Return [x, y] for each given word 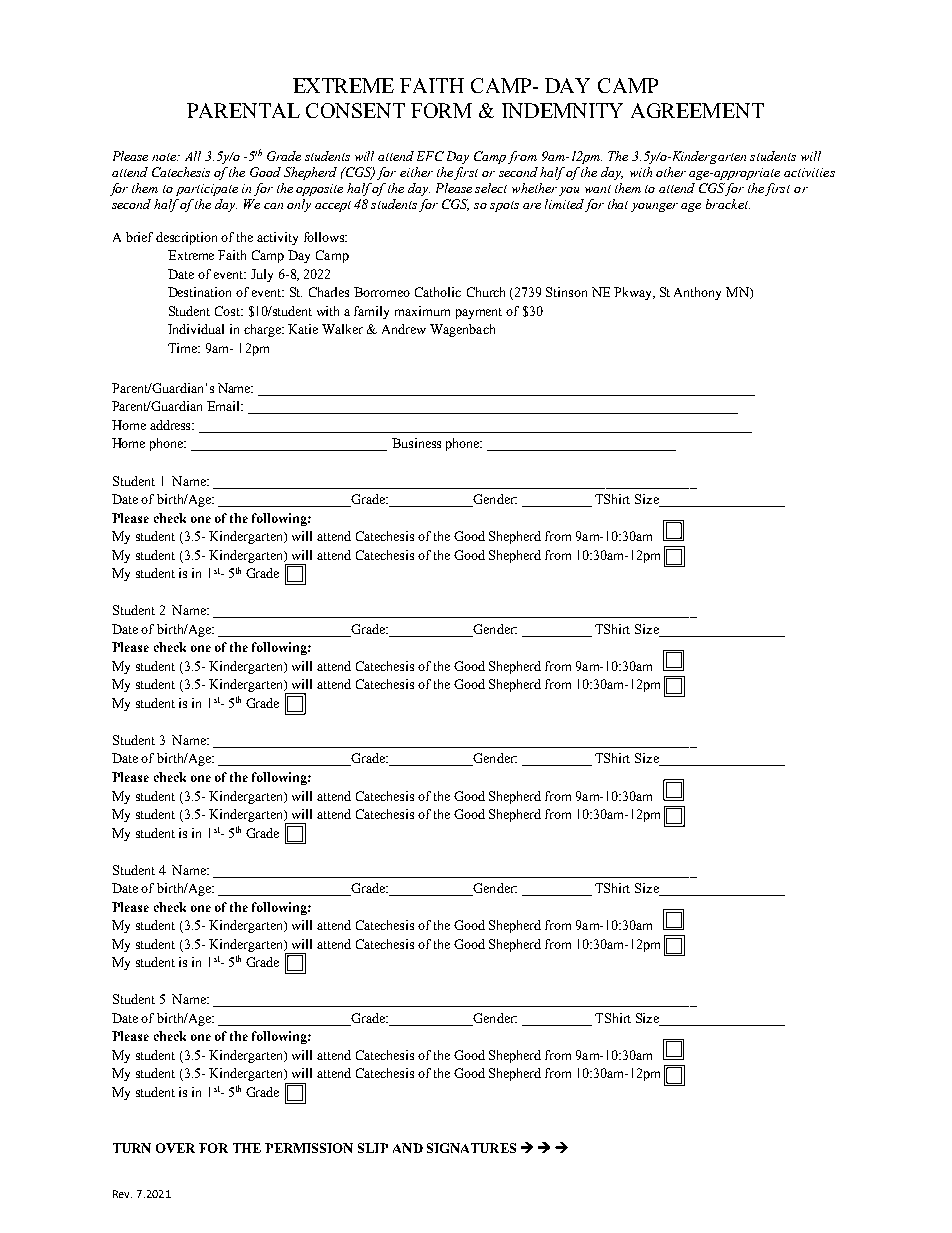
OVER [175, 1148]
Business [416, 443]
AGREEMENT [697, 110]
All [193, 156]
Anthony [697, 293]
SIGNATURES [471, 1148]
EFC [430, 156]
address [172, 425]
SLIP [373, 1148]
